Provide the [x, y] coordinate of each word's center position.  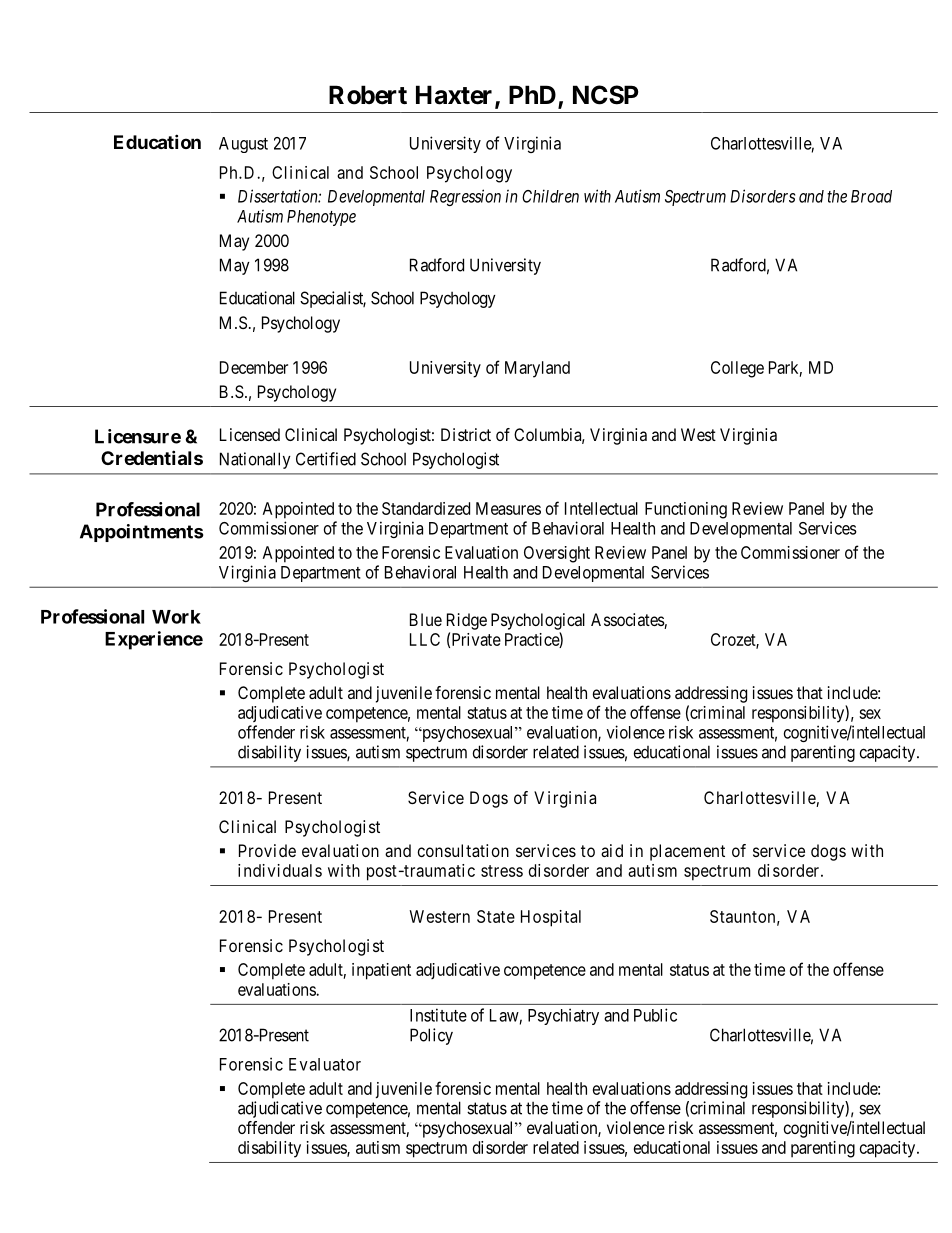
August [243, 145]
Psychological [538, 621]
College [737, 369]
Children [550, 196]
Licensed [250, 434]
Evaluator [325, 1064]
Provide [267, 850]
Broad [871, 196]
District [466, 434]
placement [687, 852]
